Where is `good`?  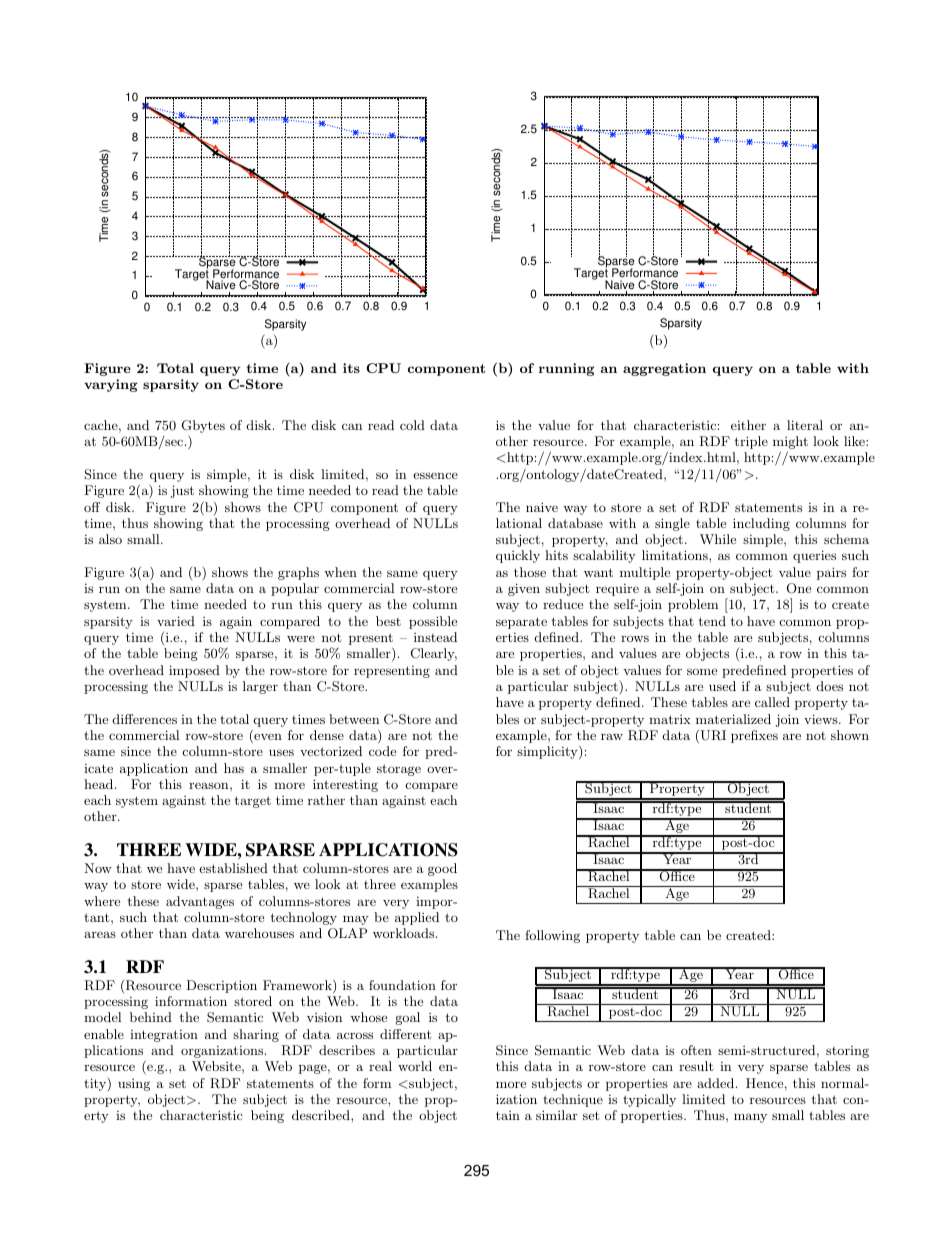
good is located at coordinates (442, 869).
